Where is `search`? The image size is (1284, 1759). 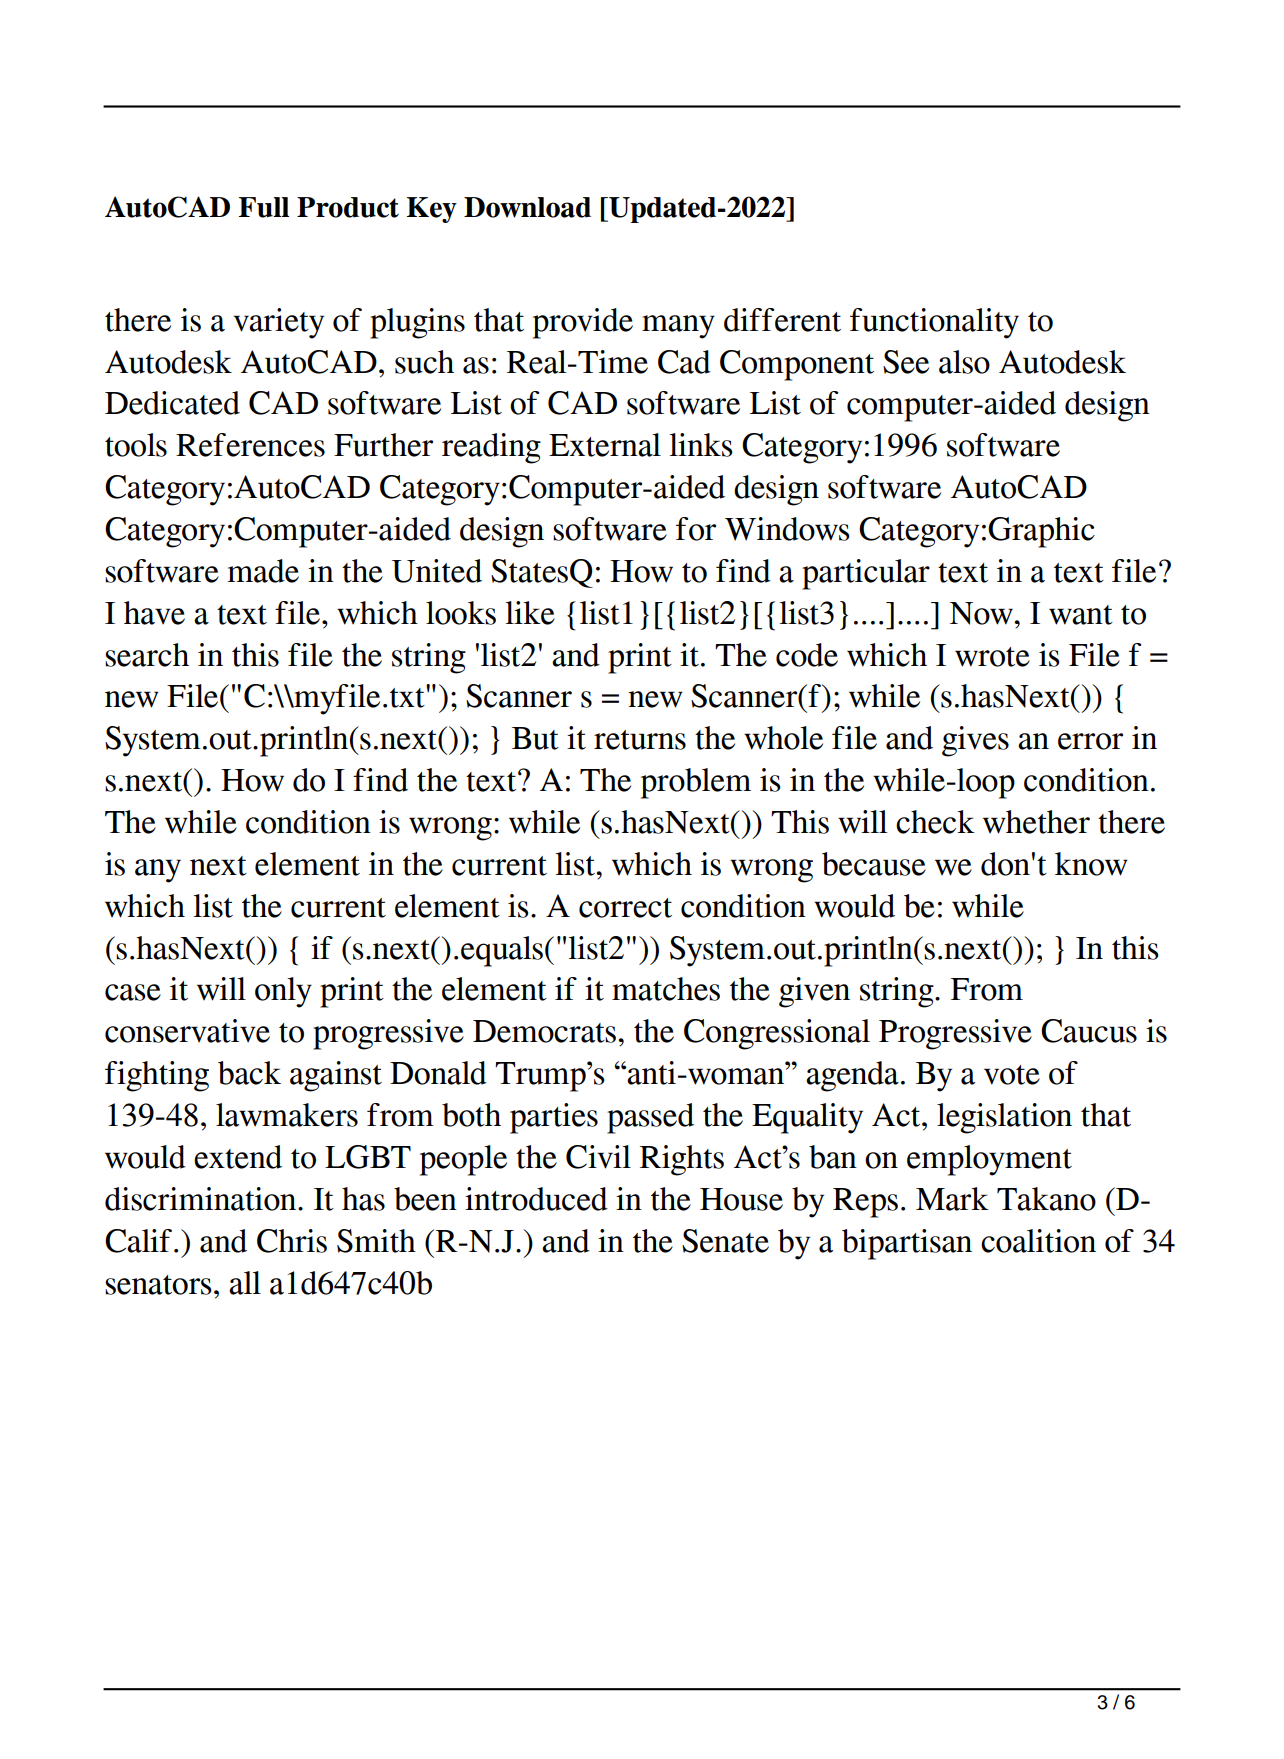 search is located at coordinates (147, 655).
